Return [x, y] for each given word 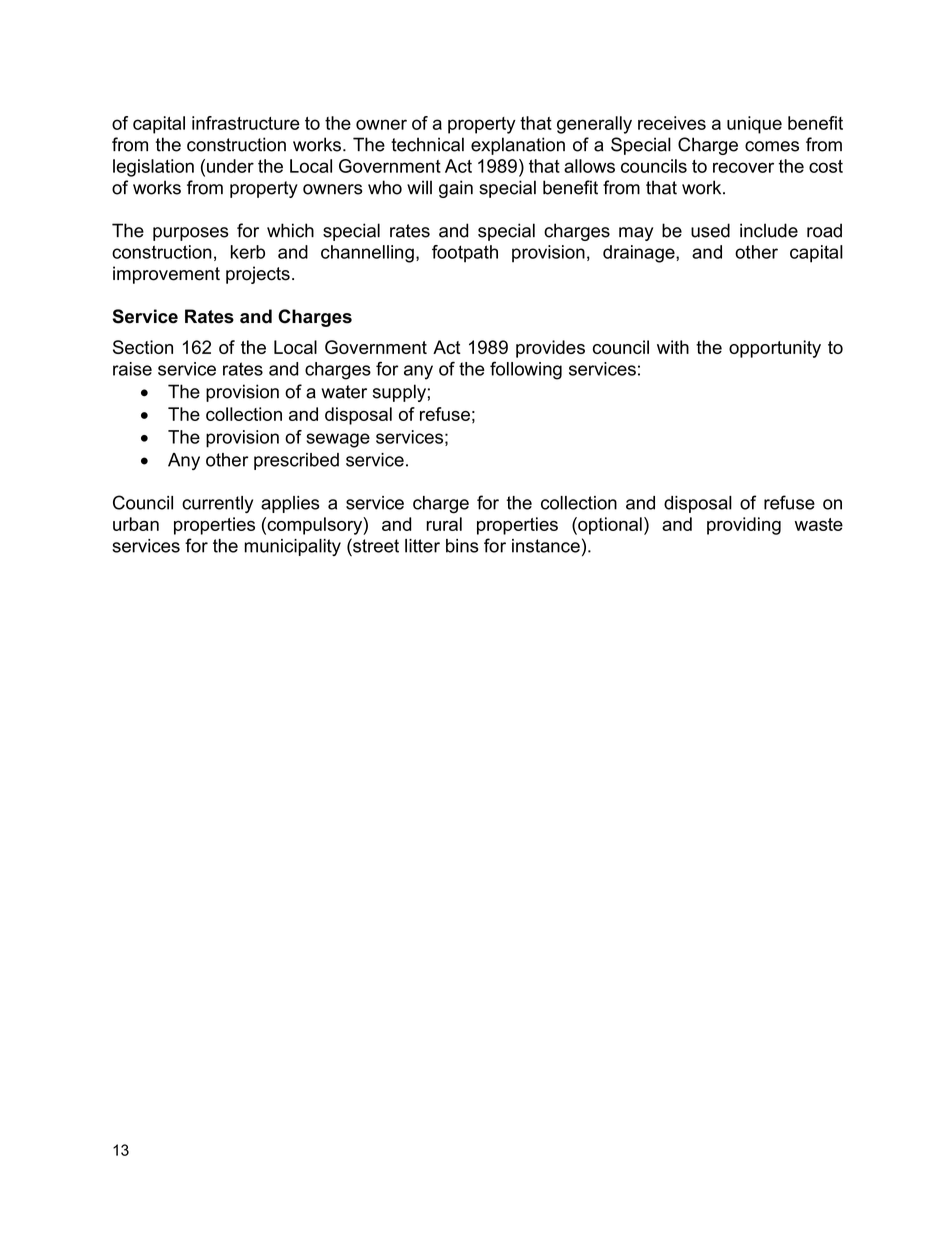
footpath [465, 254]
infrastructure [246, 123]
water [344, 392]
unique [754, 125]
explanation [518, 146]
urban [136, 524]
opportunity [775, 349]
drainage [640, 254]
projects [258, 275]
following [526, 370]
